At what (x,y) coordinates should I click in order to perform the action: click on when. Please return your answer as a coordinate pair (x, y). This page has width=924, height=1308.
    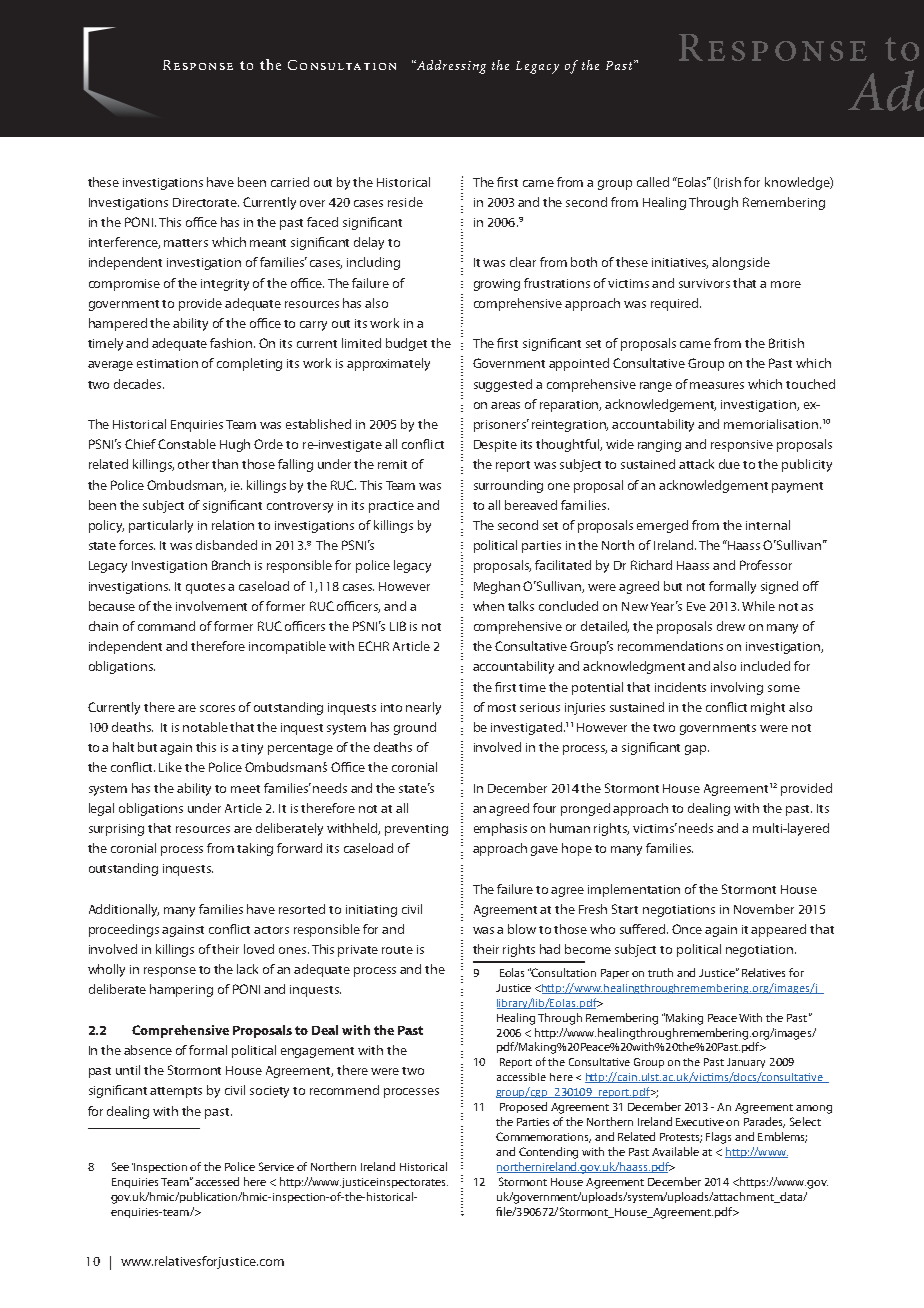
    Looking at the image, I should click on (488, 606).
